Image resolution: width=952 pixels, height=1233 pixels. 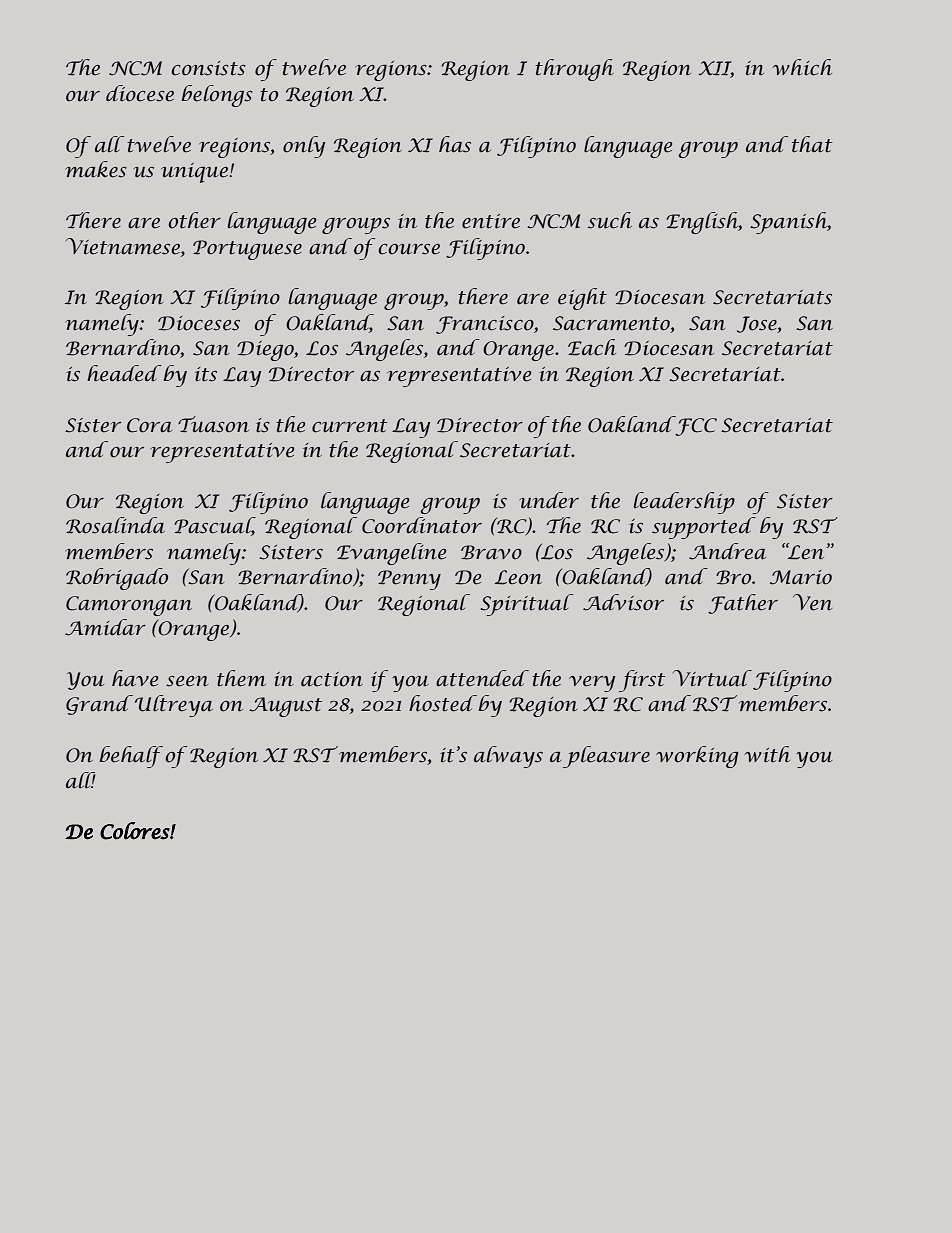 I want to click on which, so click(x=802, y=67).
